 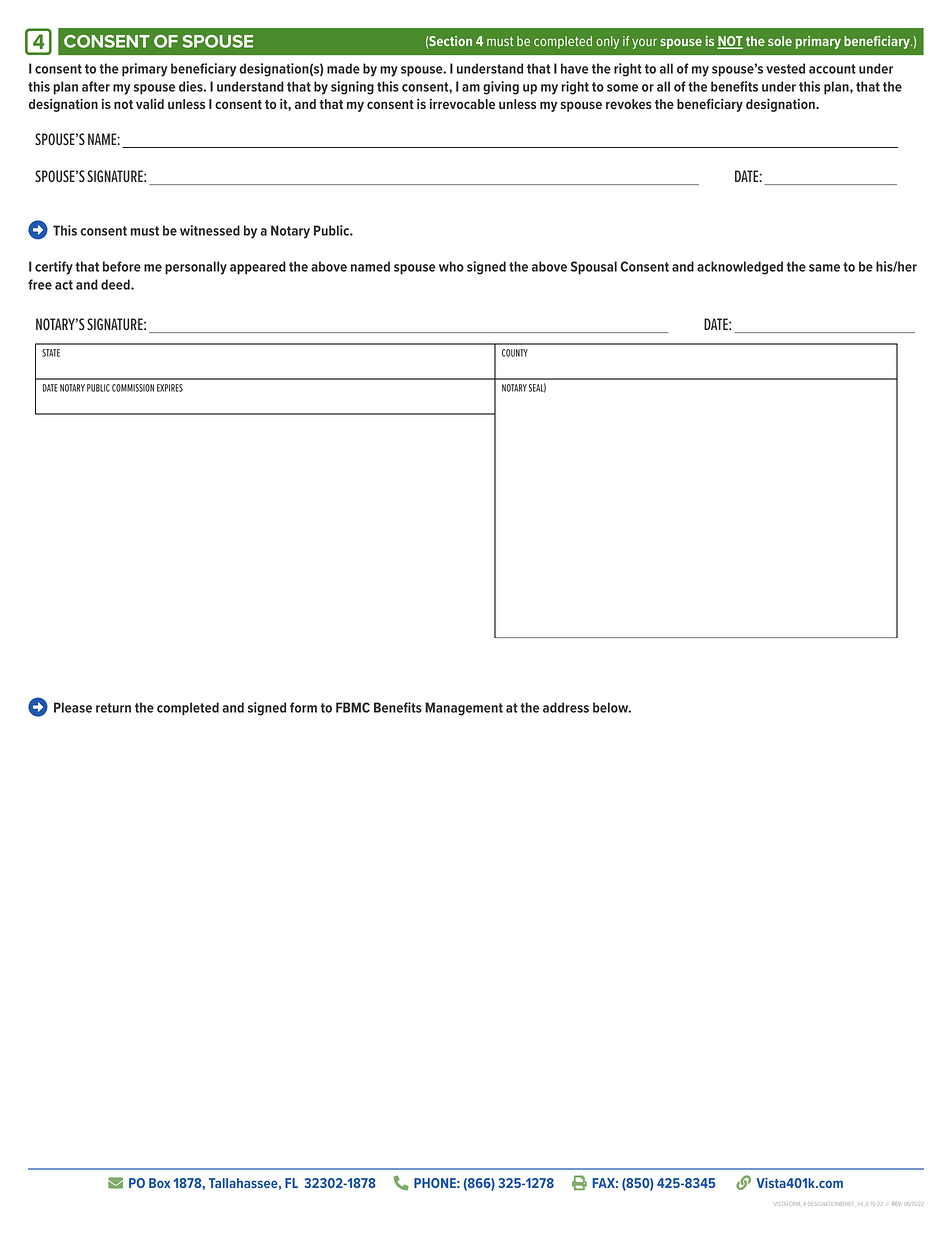 What do you see at coordinates (150, 103) in the screenshot?
I see `valid` at bounding box center [150, 103].
